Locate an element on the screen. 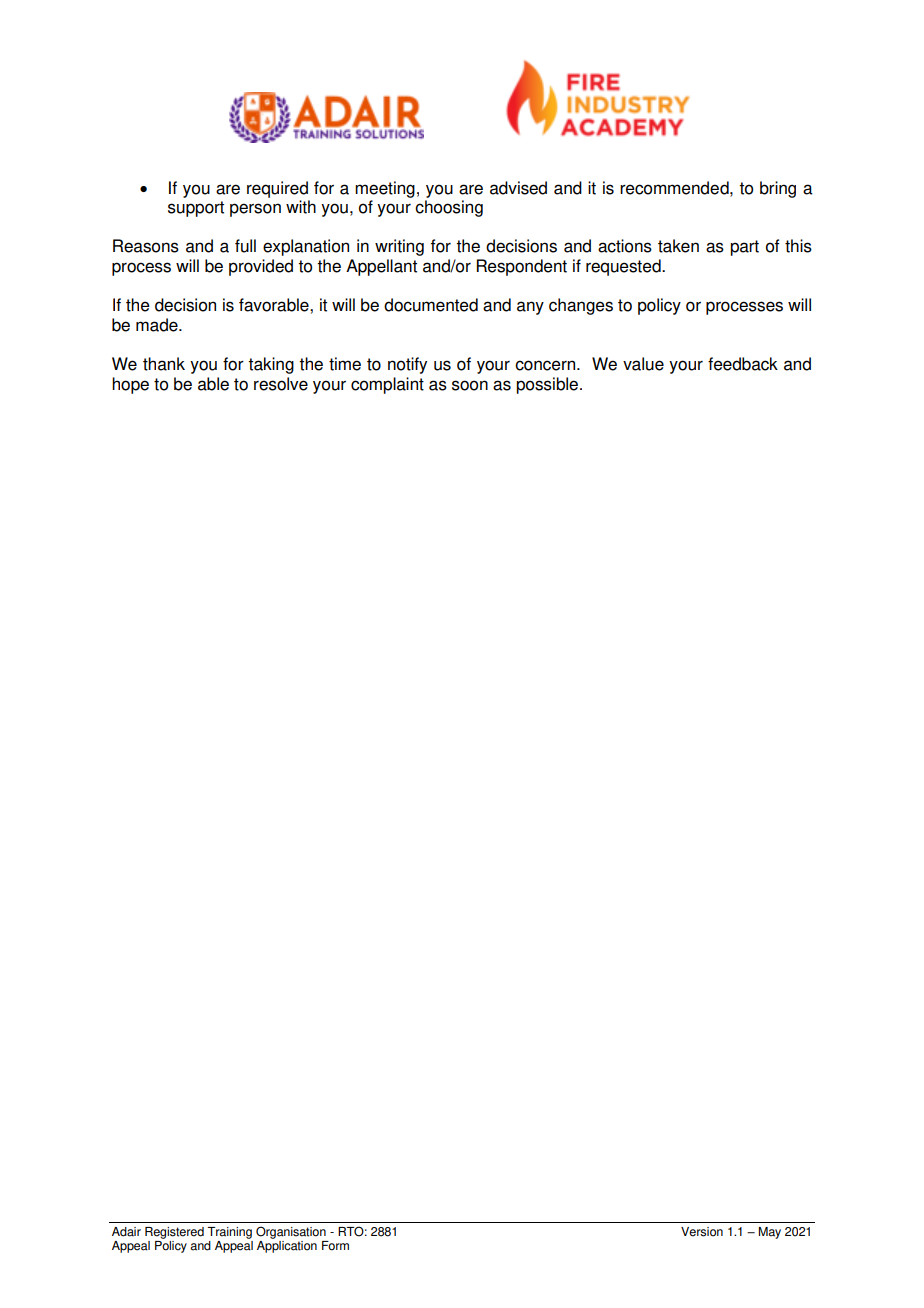 The width and height of the screenshot is (924, 1308). support is located at coordinates (196, 209).
